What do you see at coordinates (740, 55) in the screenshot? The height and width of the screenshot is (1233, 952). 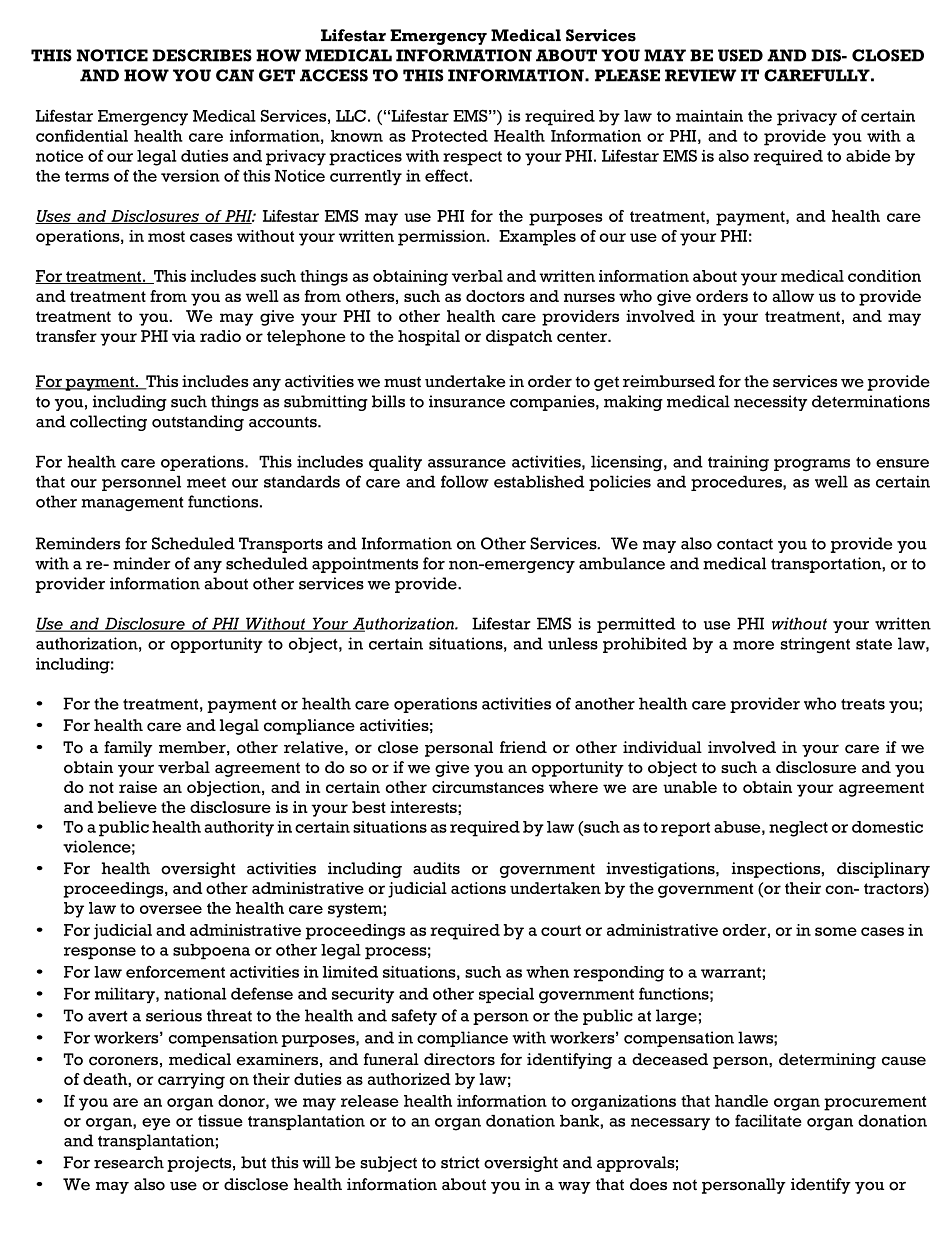 I see `USED` at bounding box center [740, 55].
